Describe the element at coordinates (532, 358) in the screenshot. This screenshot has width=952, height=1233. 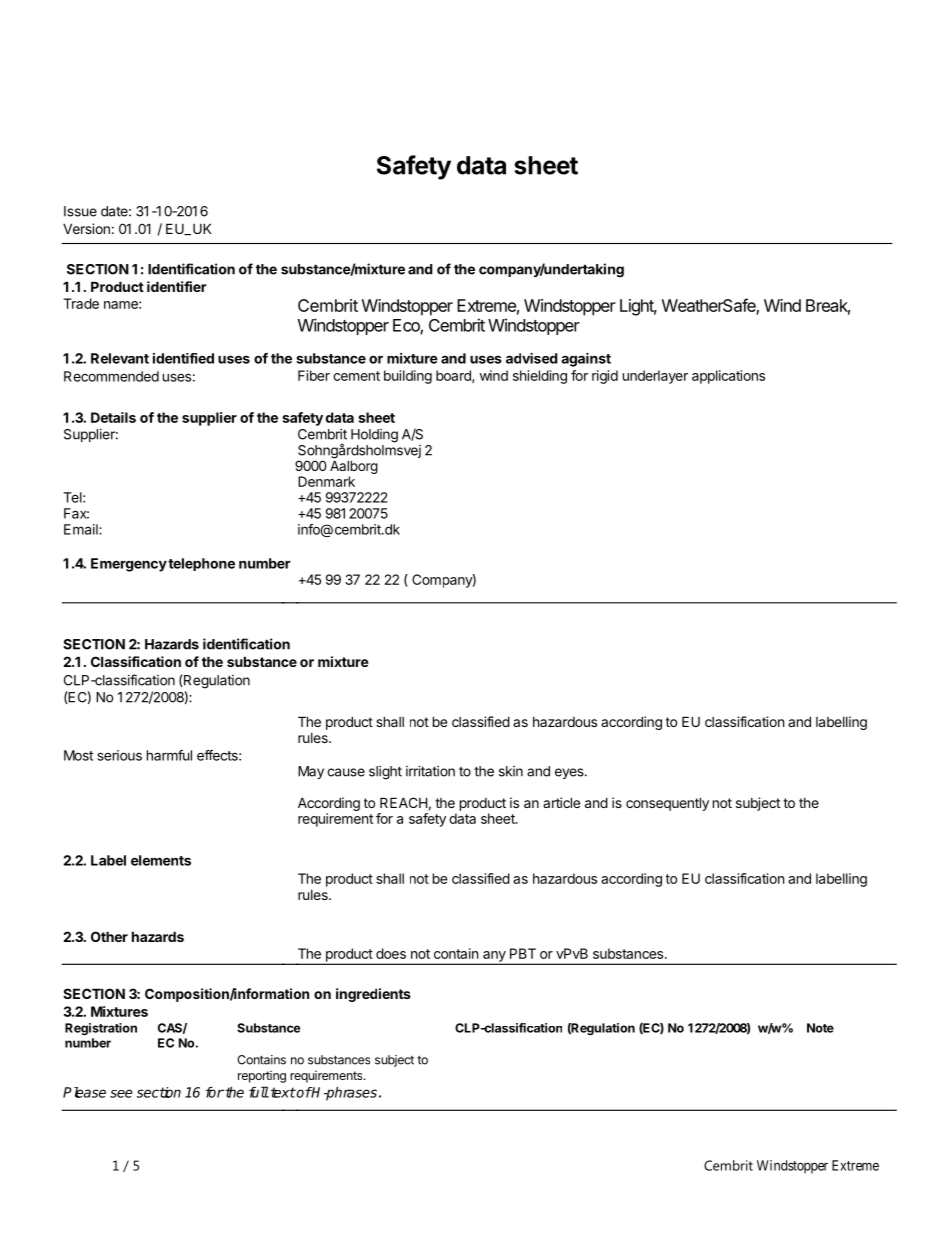
I see `advised` at that location.
